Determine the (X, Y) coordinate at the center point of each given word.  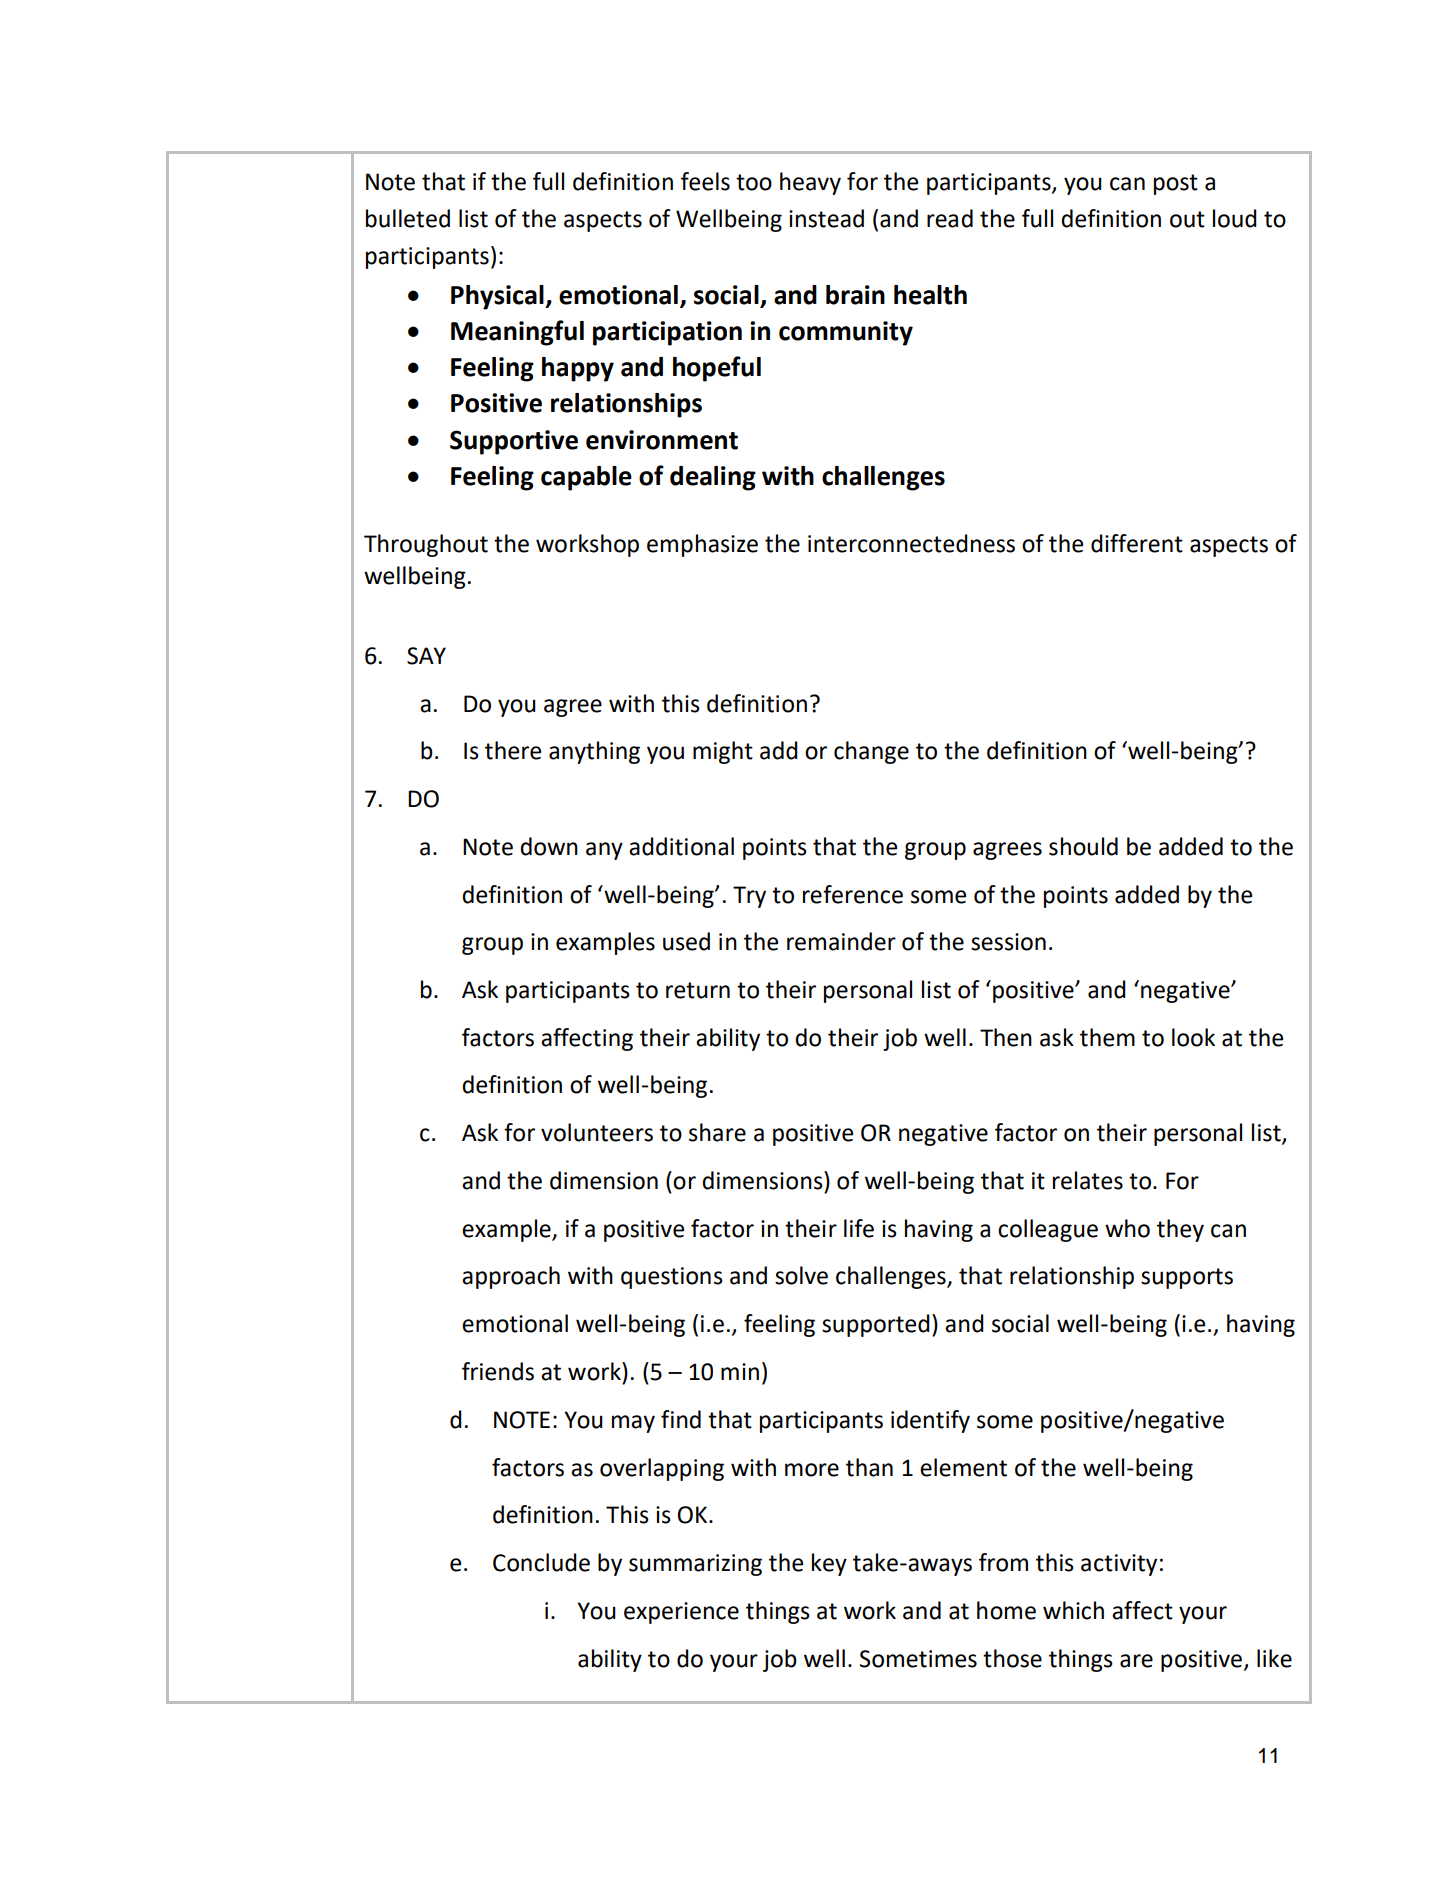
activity (1119, 1565)
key (829, 1564)
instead (826, 218)
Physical (498, 297)
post (1176, 184)
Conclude (541, 1562)
